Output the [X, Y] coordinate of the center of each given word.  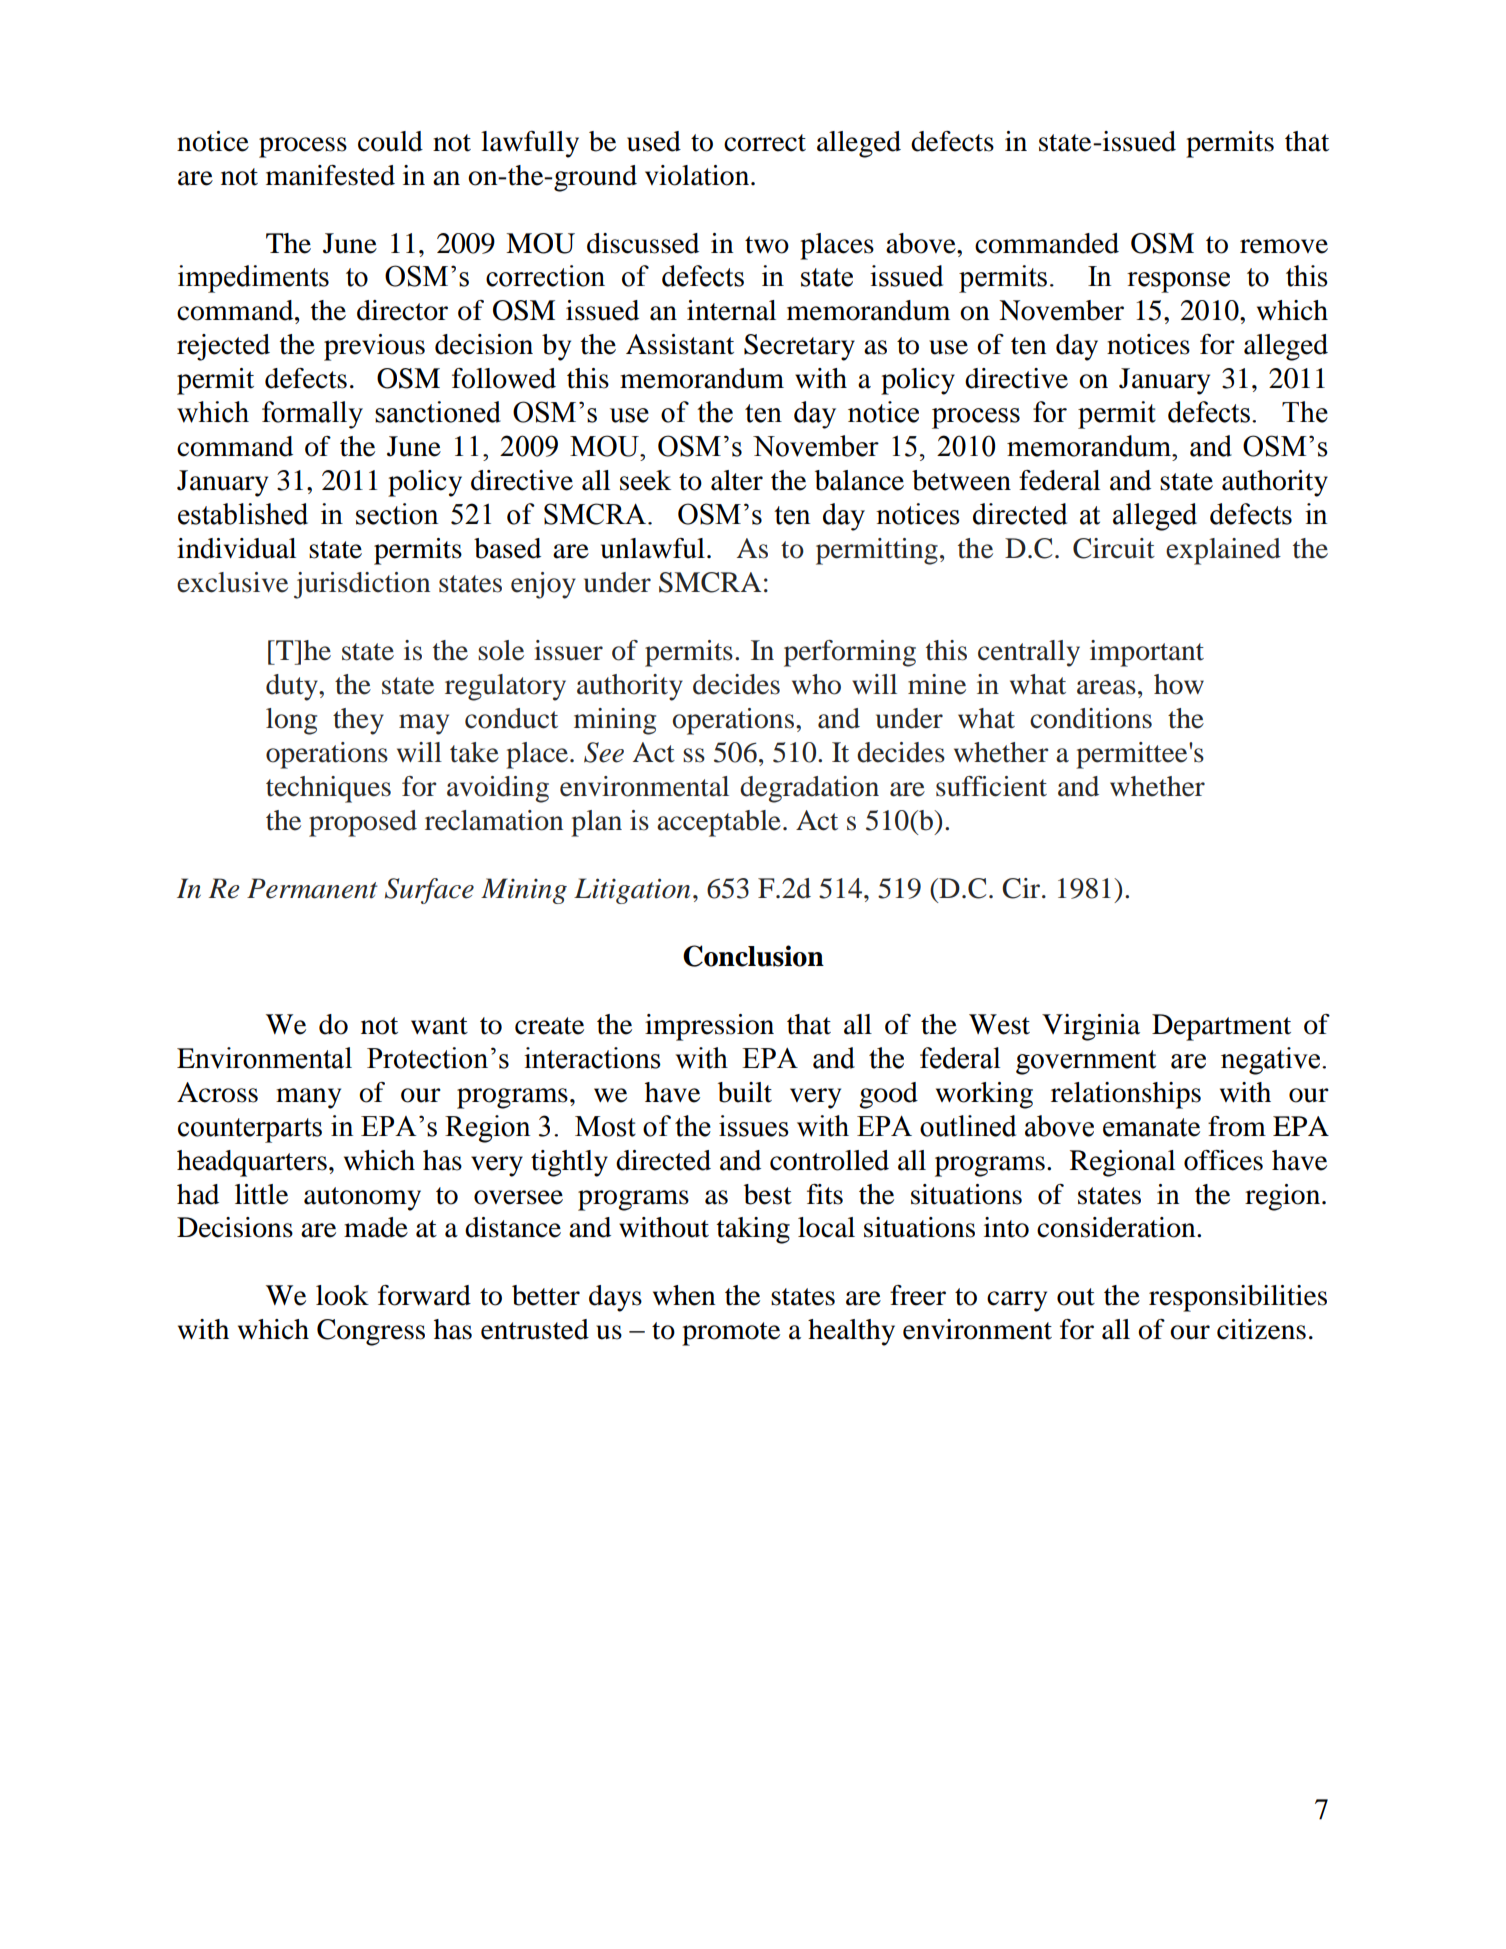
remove [1284, 246]
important [1147, 653]
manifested [330, 175]
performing [850, 653]
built [745, 1092]
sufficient [991, 786]
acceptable [719, 823]
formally [312, 415]
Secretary [799, 347]
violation [698, 175]
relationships [1126, 1095]
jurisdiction [362, 585]
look [342, 1295]
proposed [363, 823]
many [308, 1098]
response [1178, 282]
